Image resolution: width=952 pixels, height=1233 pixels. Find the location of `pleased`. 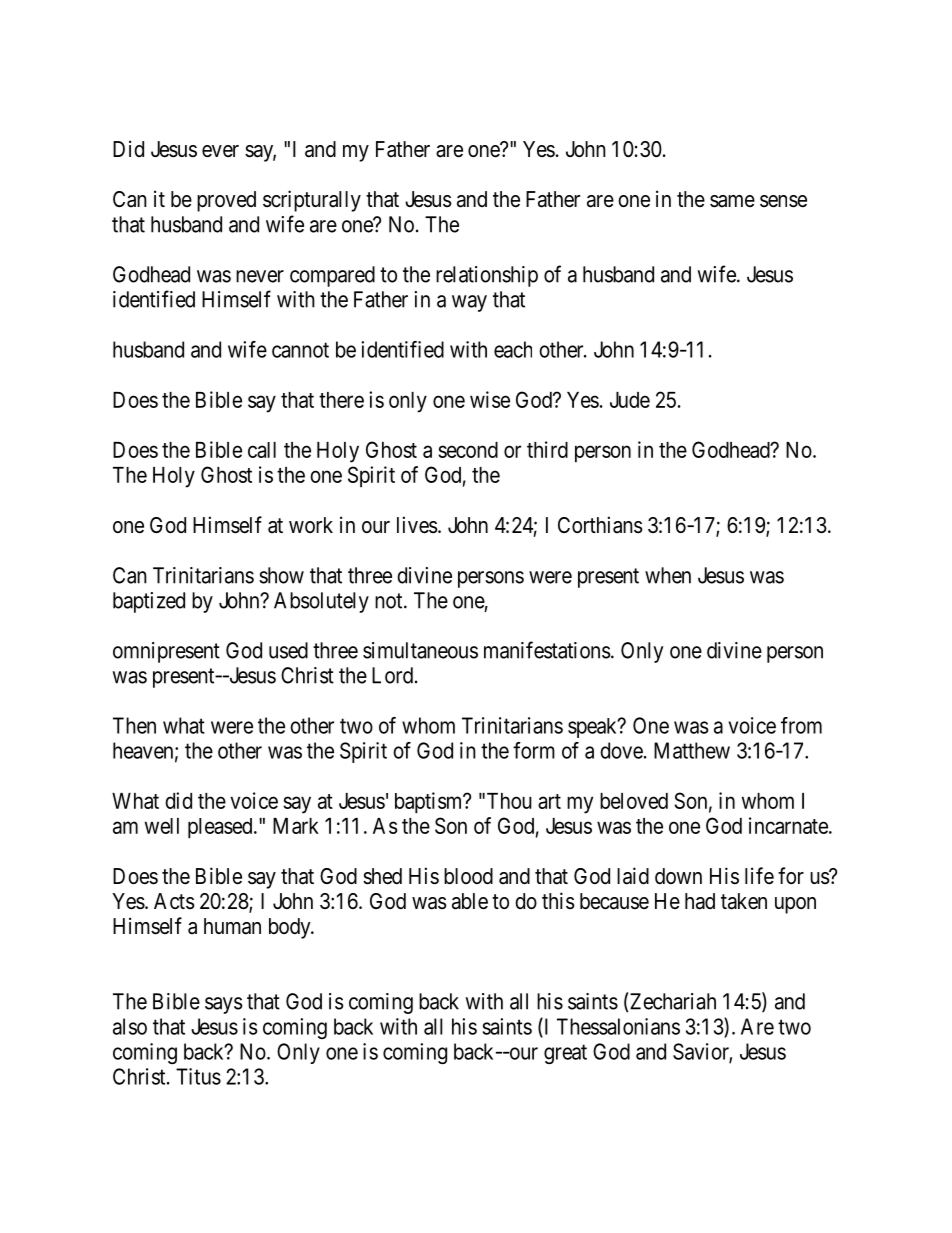

pleased is located at coordinates (221, 828).
